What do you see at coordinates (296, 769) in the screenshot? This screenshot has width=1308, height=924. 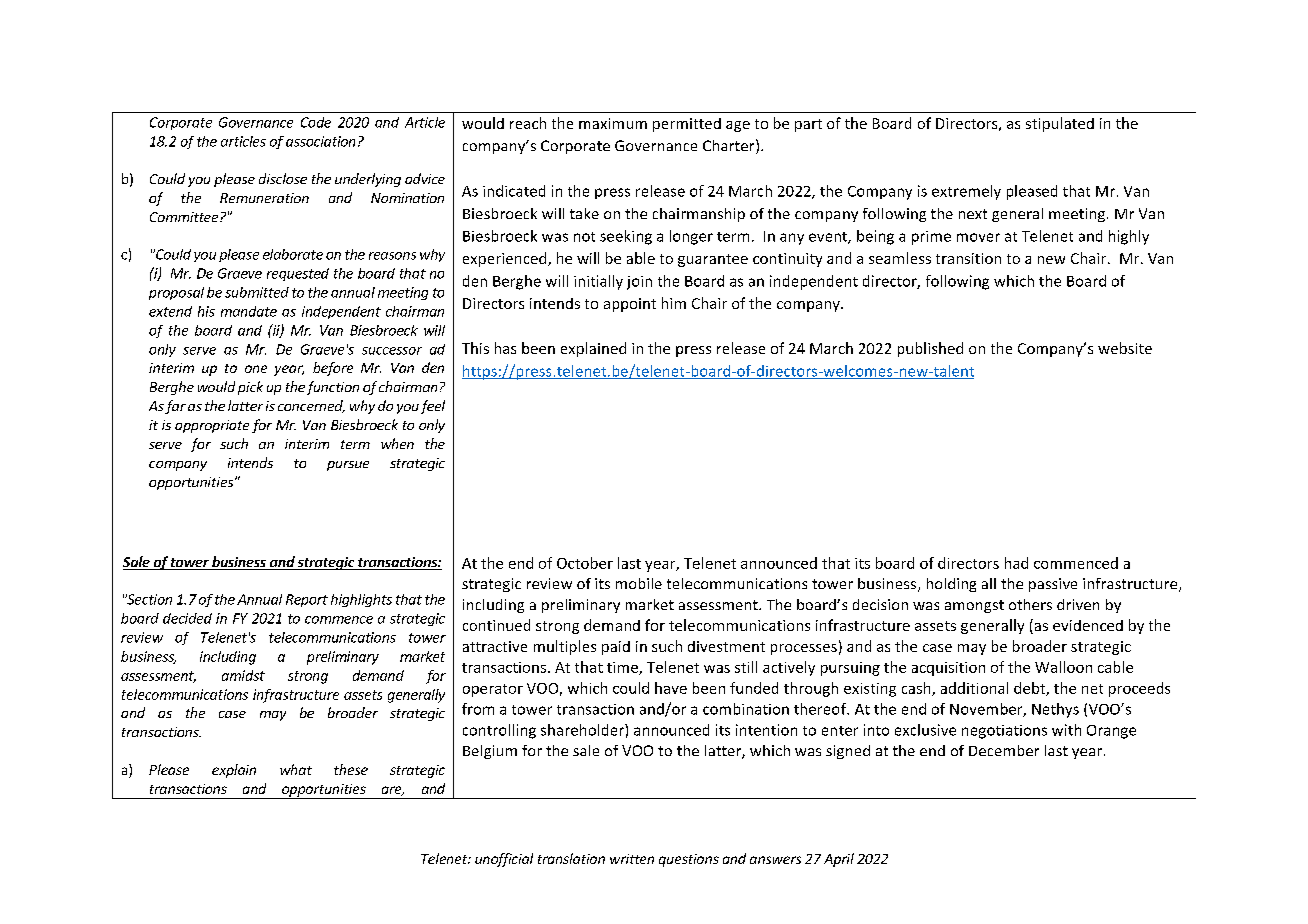 I see `what` at bounding box center [296, 769].
